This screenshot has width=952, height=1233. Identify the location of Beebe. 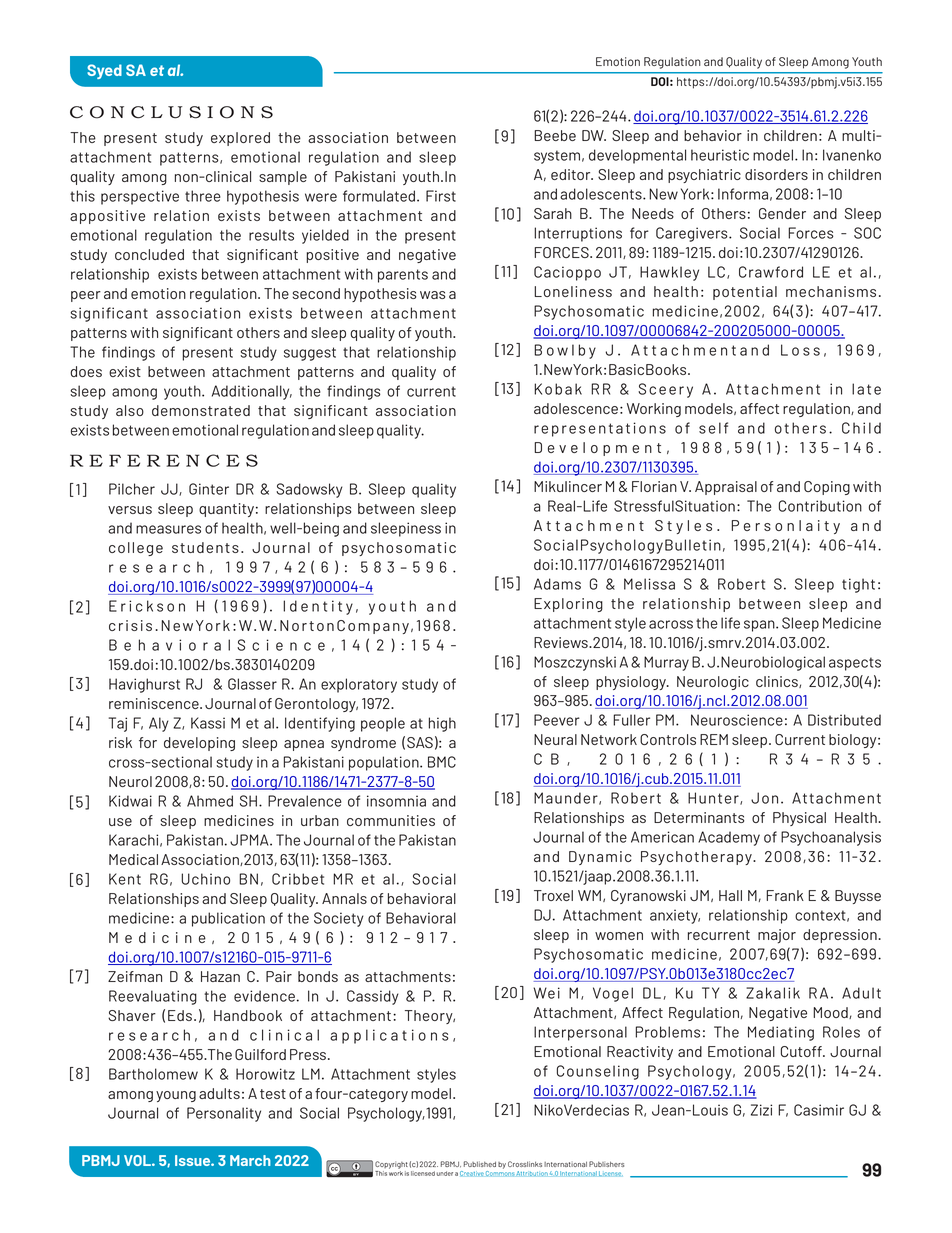
(555, 135).
